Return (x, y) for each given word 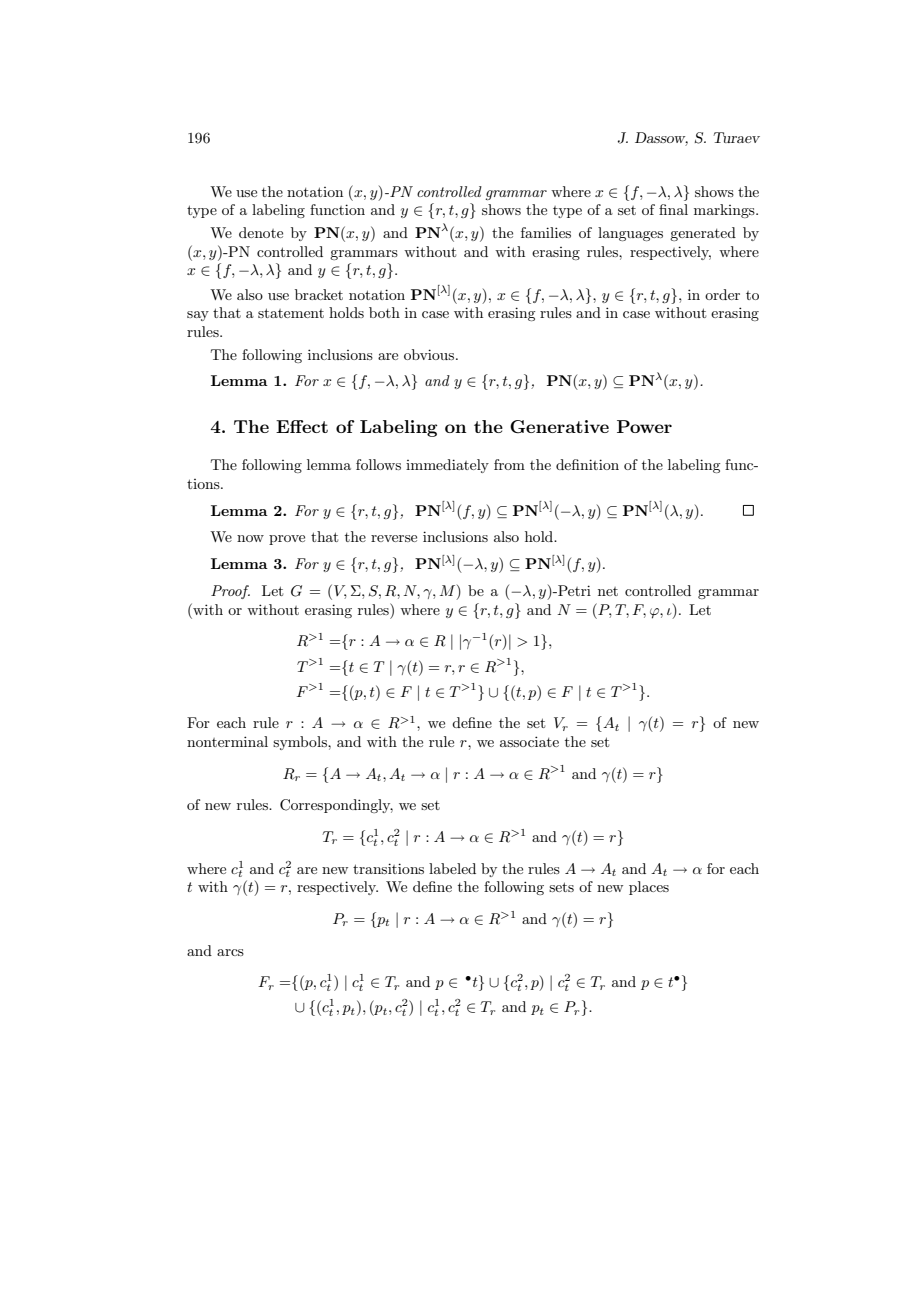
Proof (230, 592)
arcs (230, 952)
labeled (452, 868)
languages (630, 234)
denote (261, 232)
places (649, 888)
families (546, 232)
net (608, 591)
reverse (394, 538)
